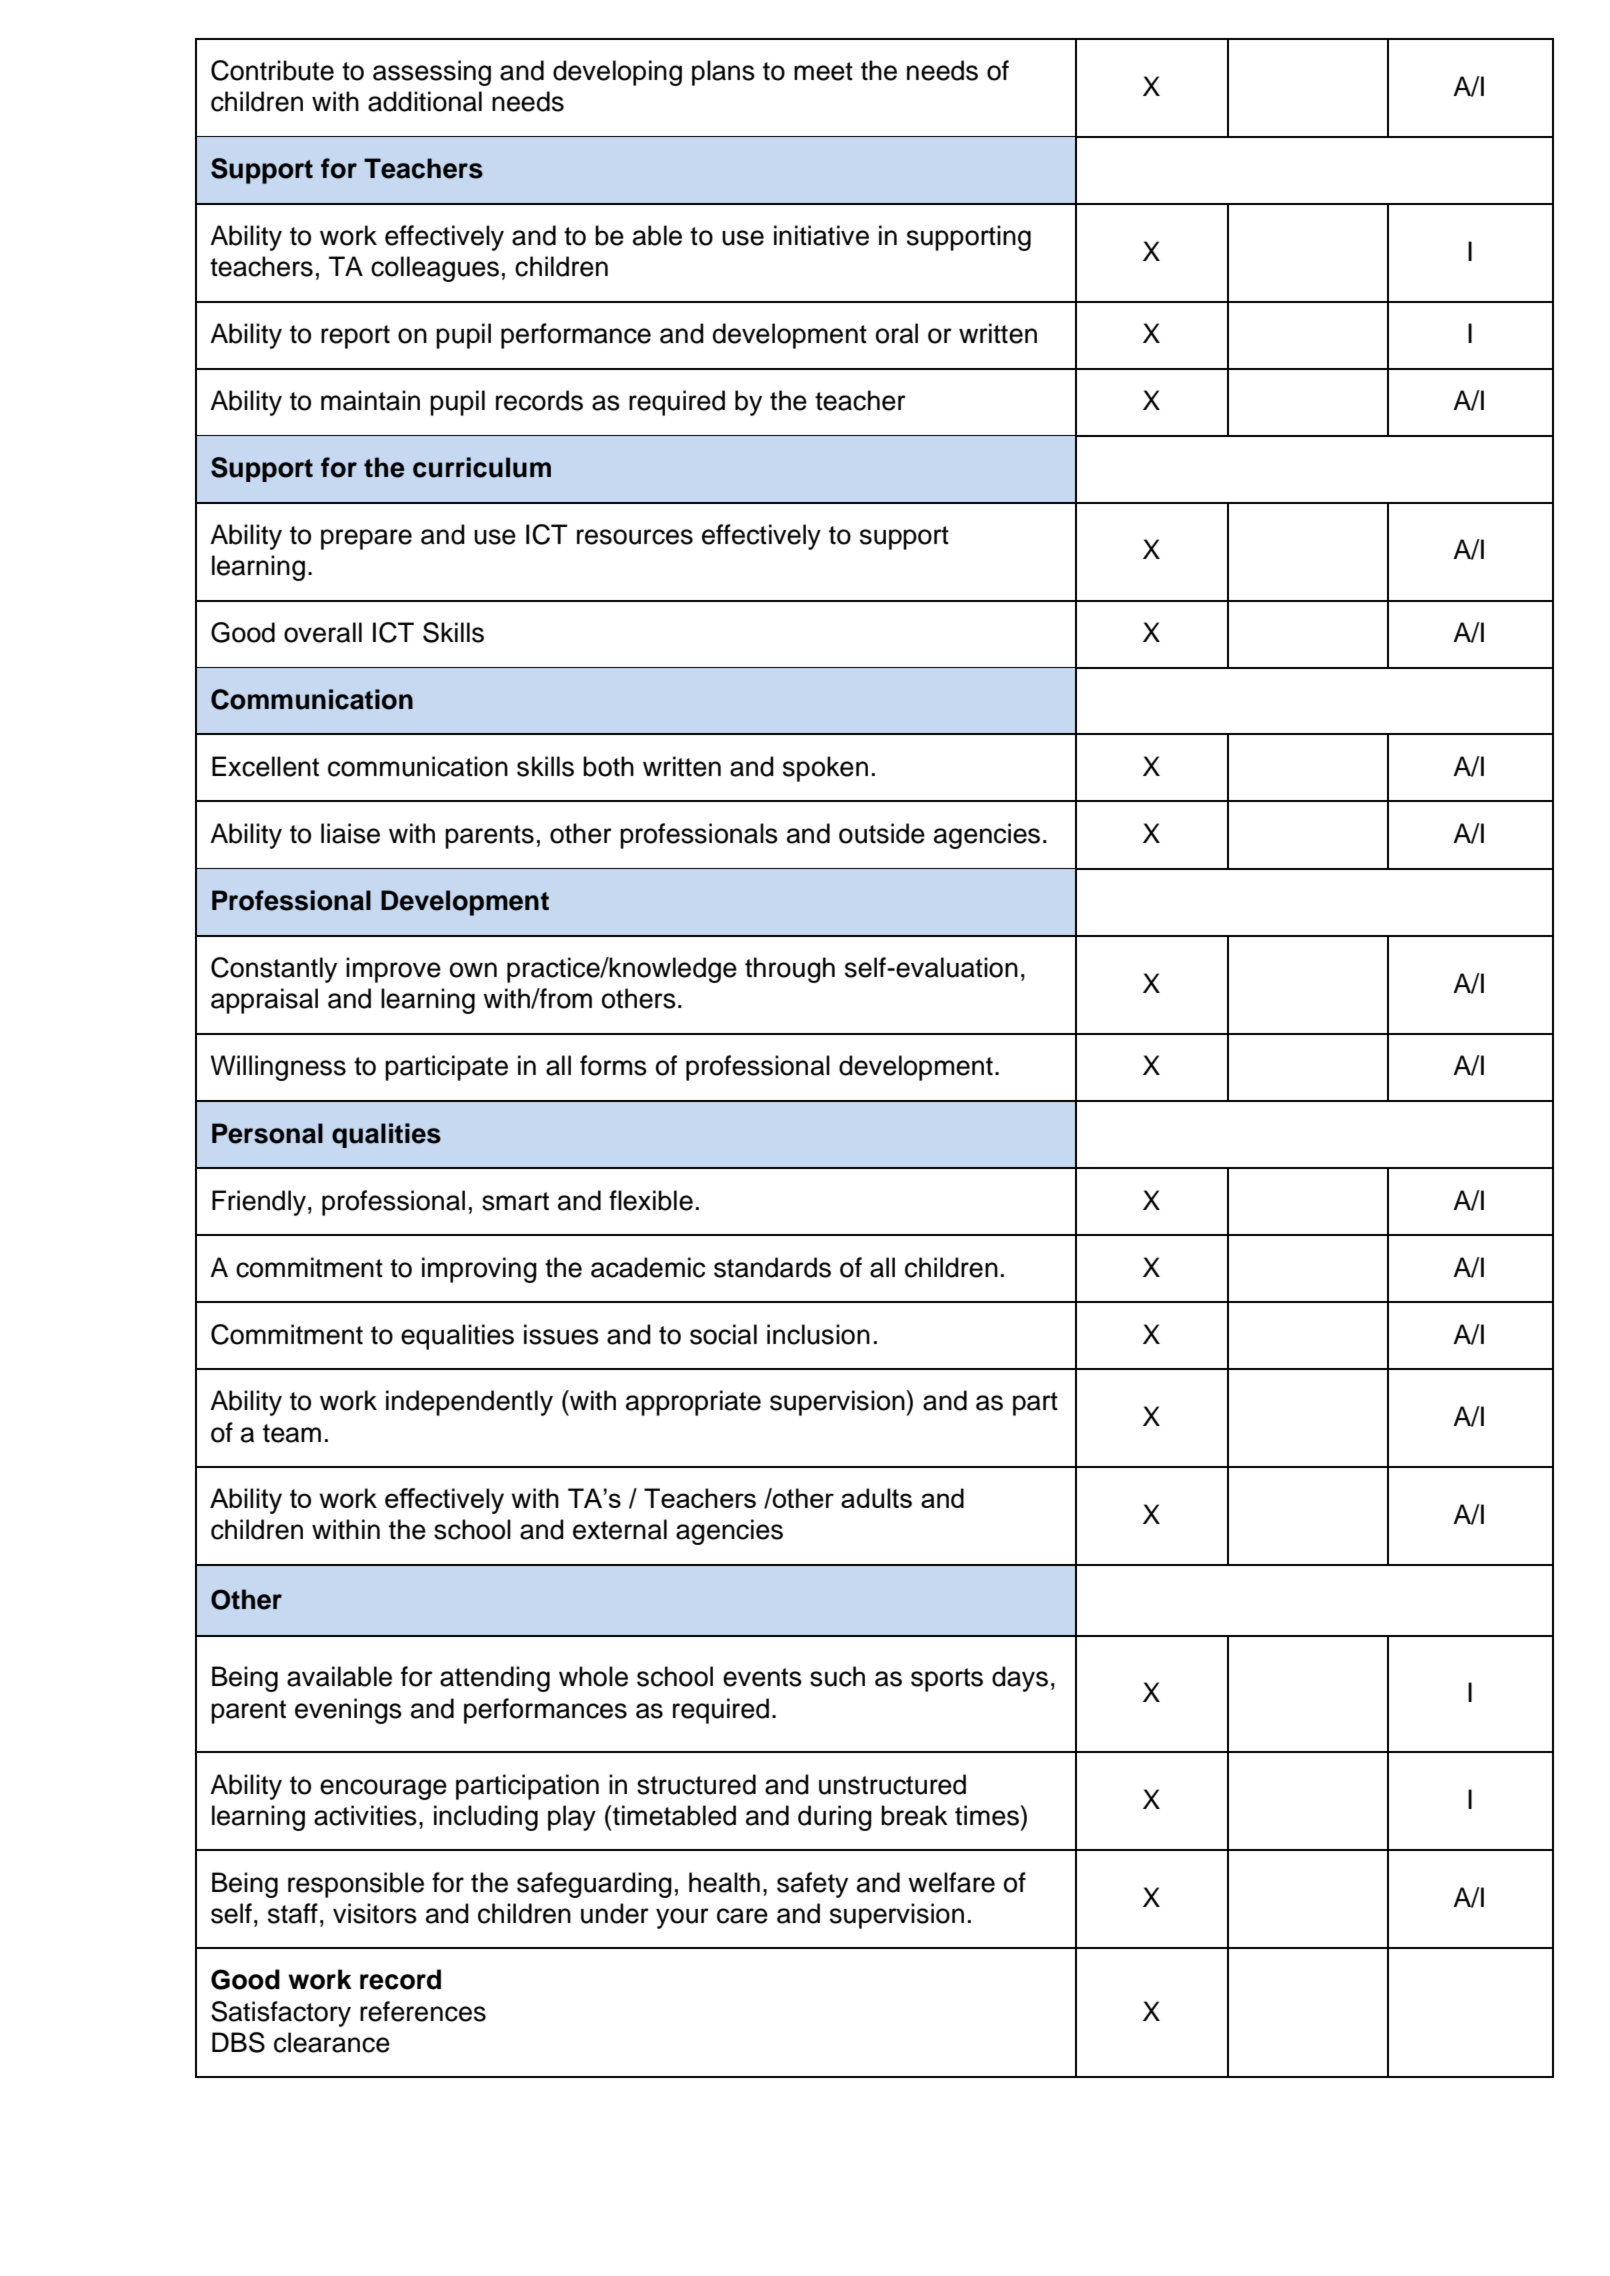  What do you see at coordinates (278, 1068) in the document?
I see `Willingness` at bounding box center [278, 1068].
